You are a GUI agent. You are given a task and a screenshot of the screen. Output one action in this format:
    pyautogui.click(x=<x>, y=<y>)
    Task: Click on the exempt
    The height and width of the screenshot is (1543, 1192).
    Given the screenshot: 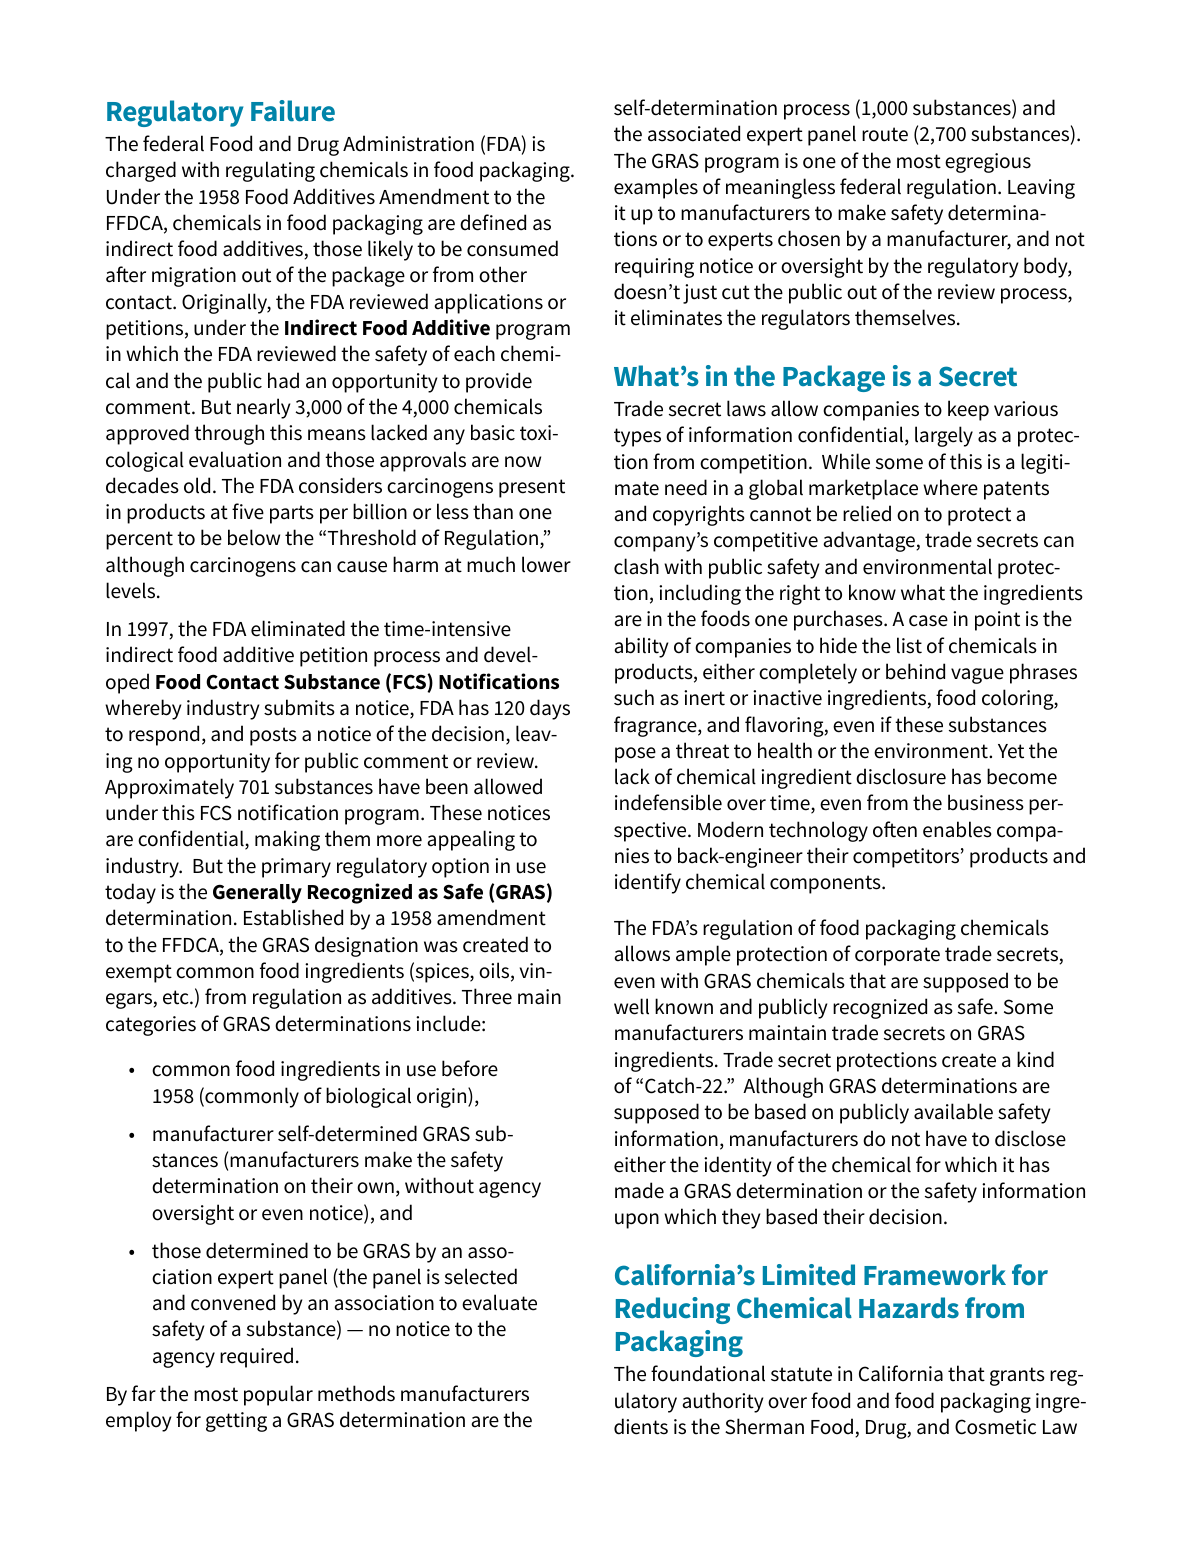 What is the action you would take?
    pyautogui.click(x=139, y=973)
